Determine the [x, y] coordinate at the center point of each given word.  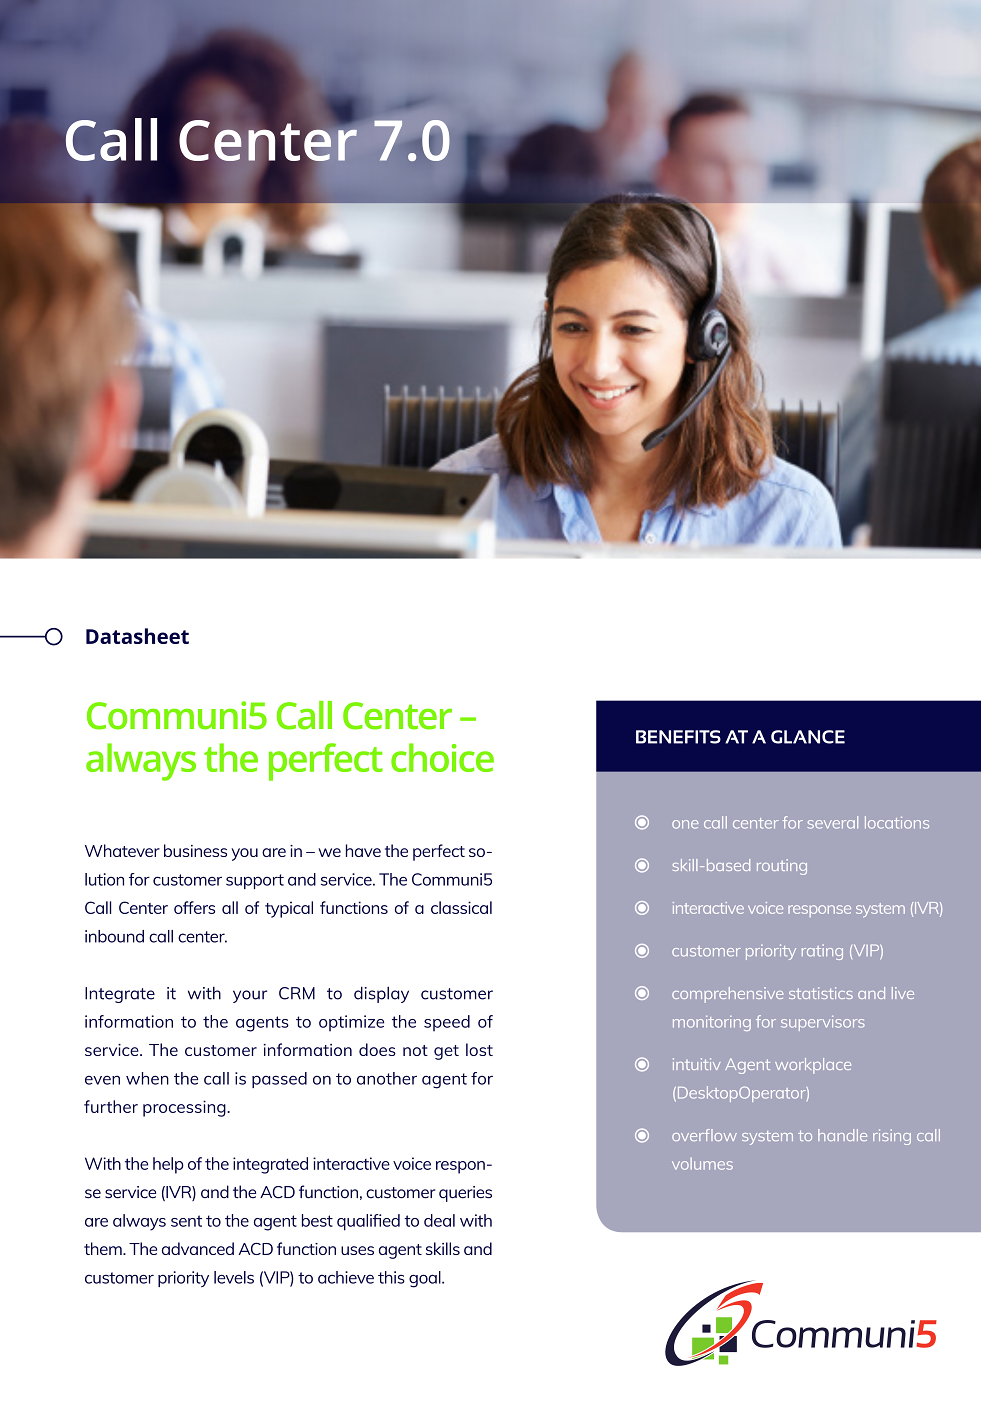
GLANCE [808, 737]
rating [822, 952]
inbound [114, 936]
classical [461, 907]
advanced [198, 1248]
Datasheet [137, 636]
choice [442, 757]
